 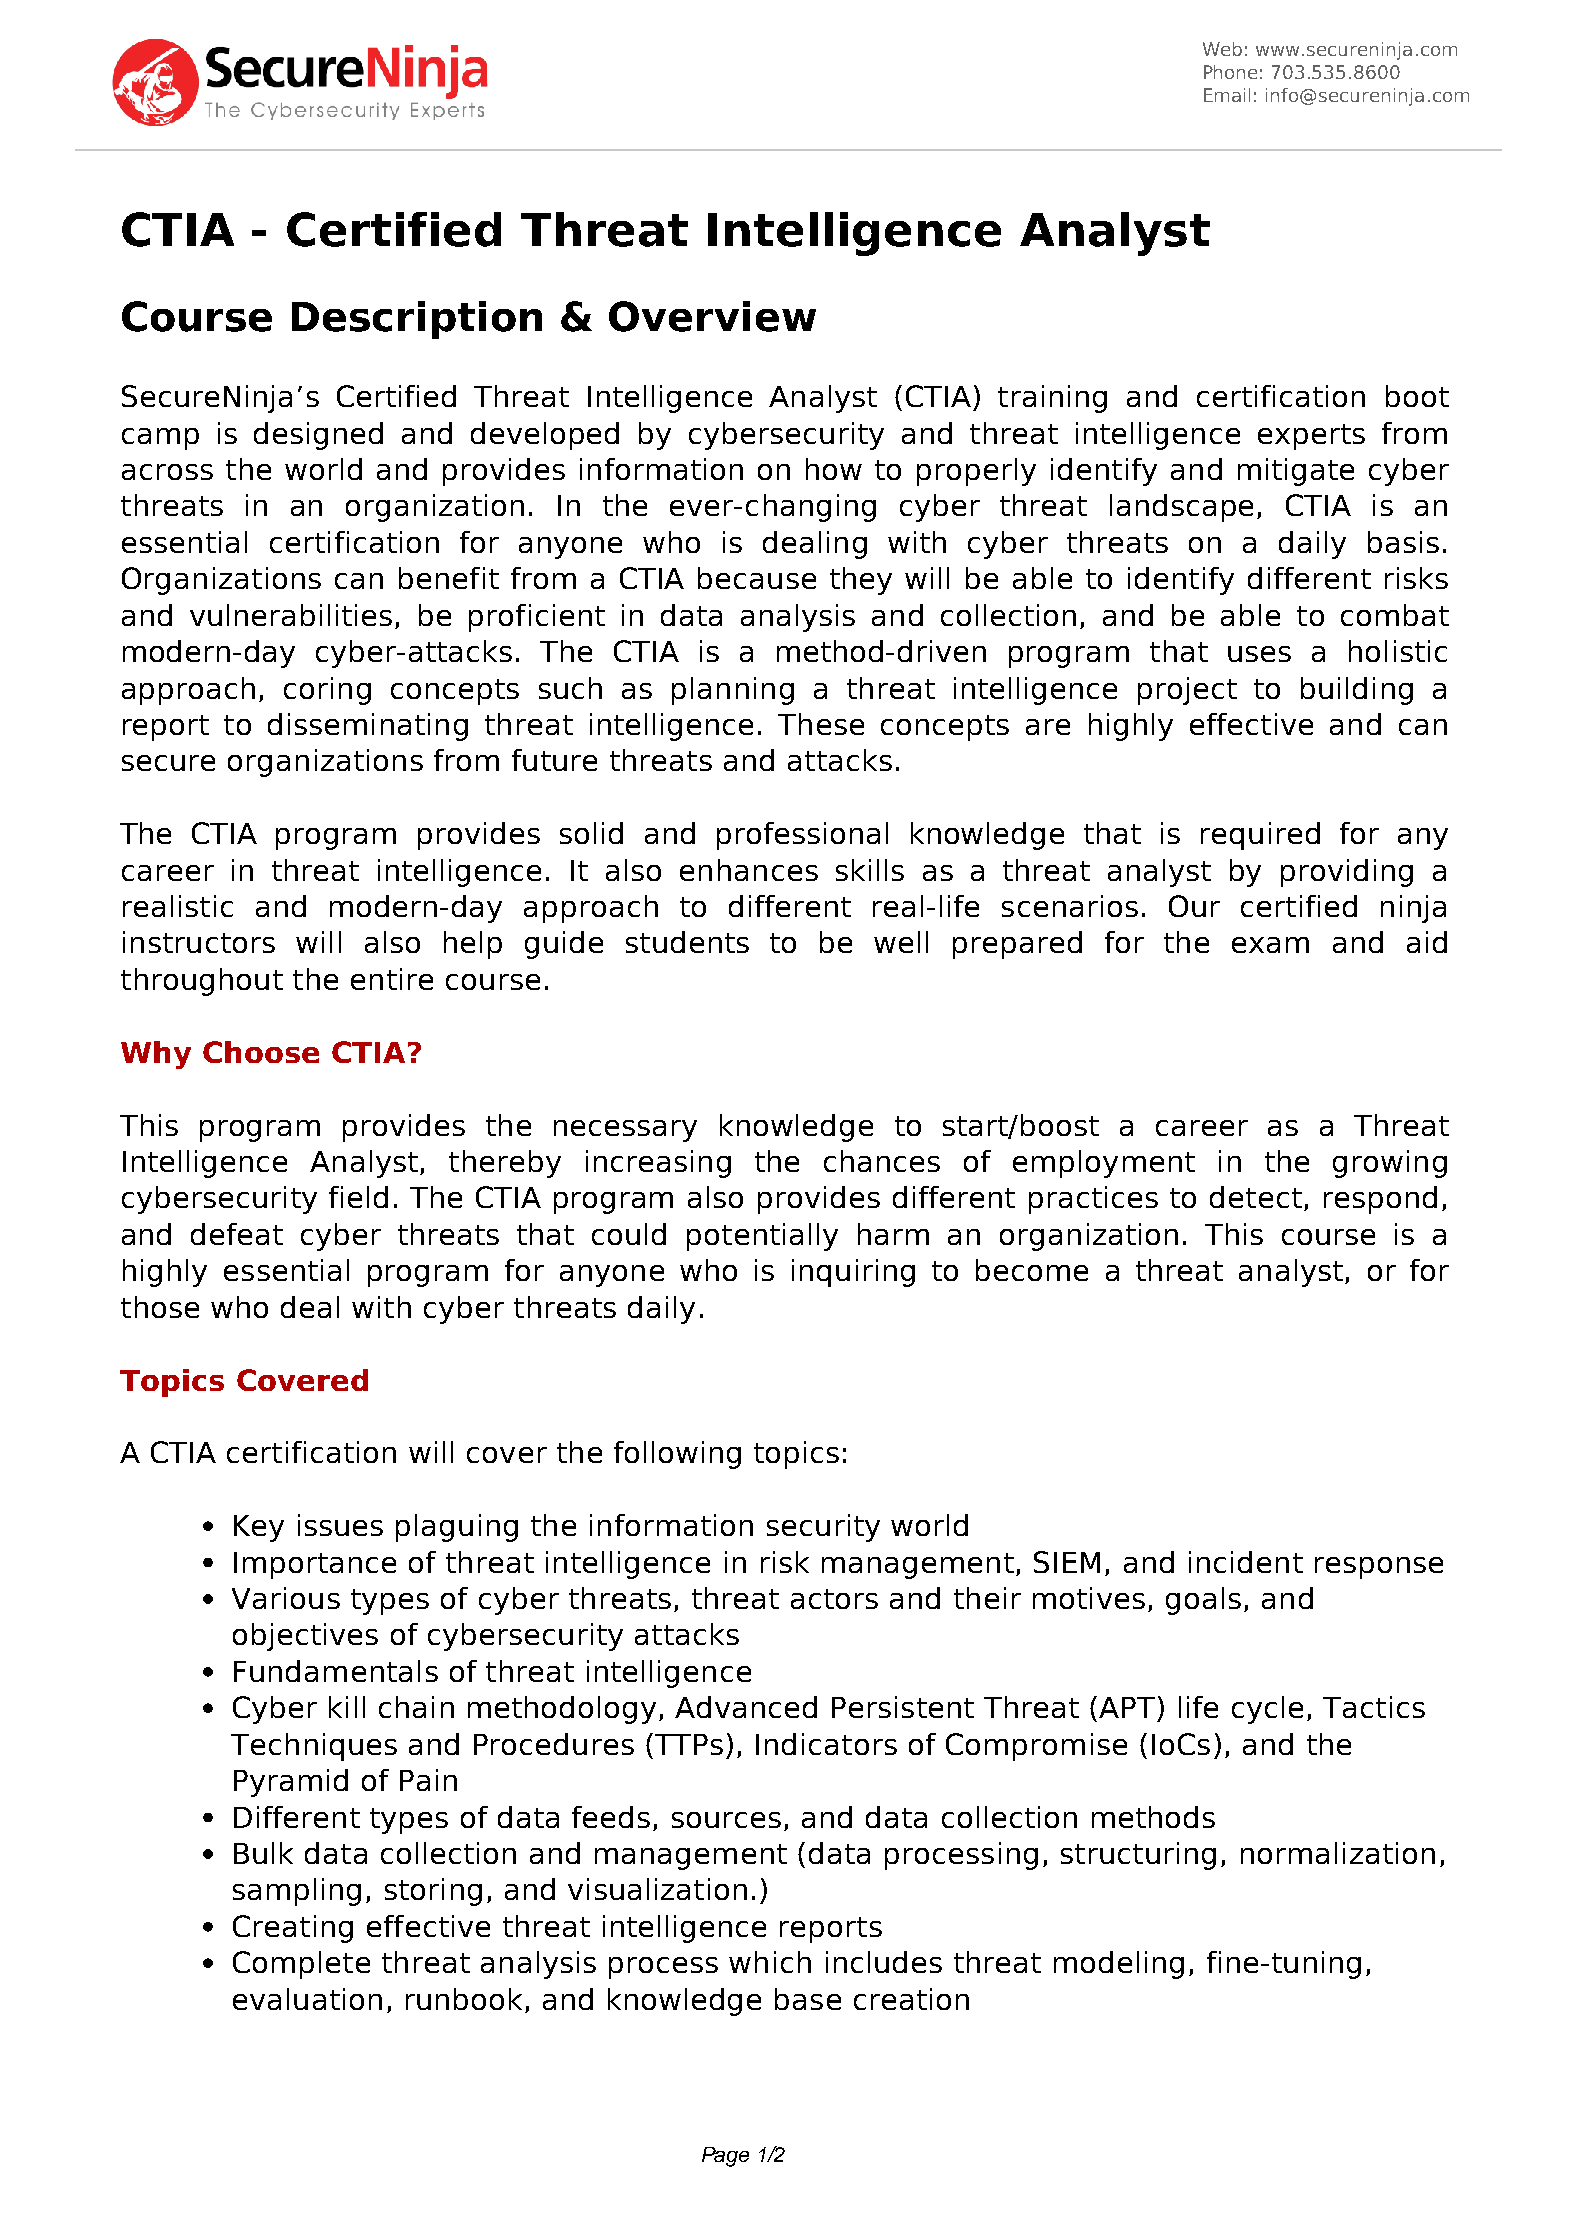 I want to click on defeat, so click(x=237, y=1234).
